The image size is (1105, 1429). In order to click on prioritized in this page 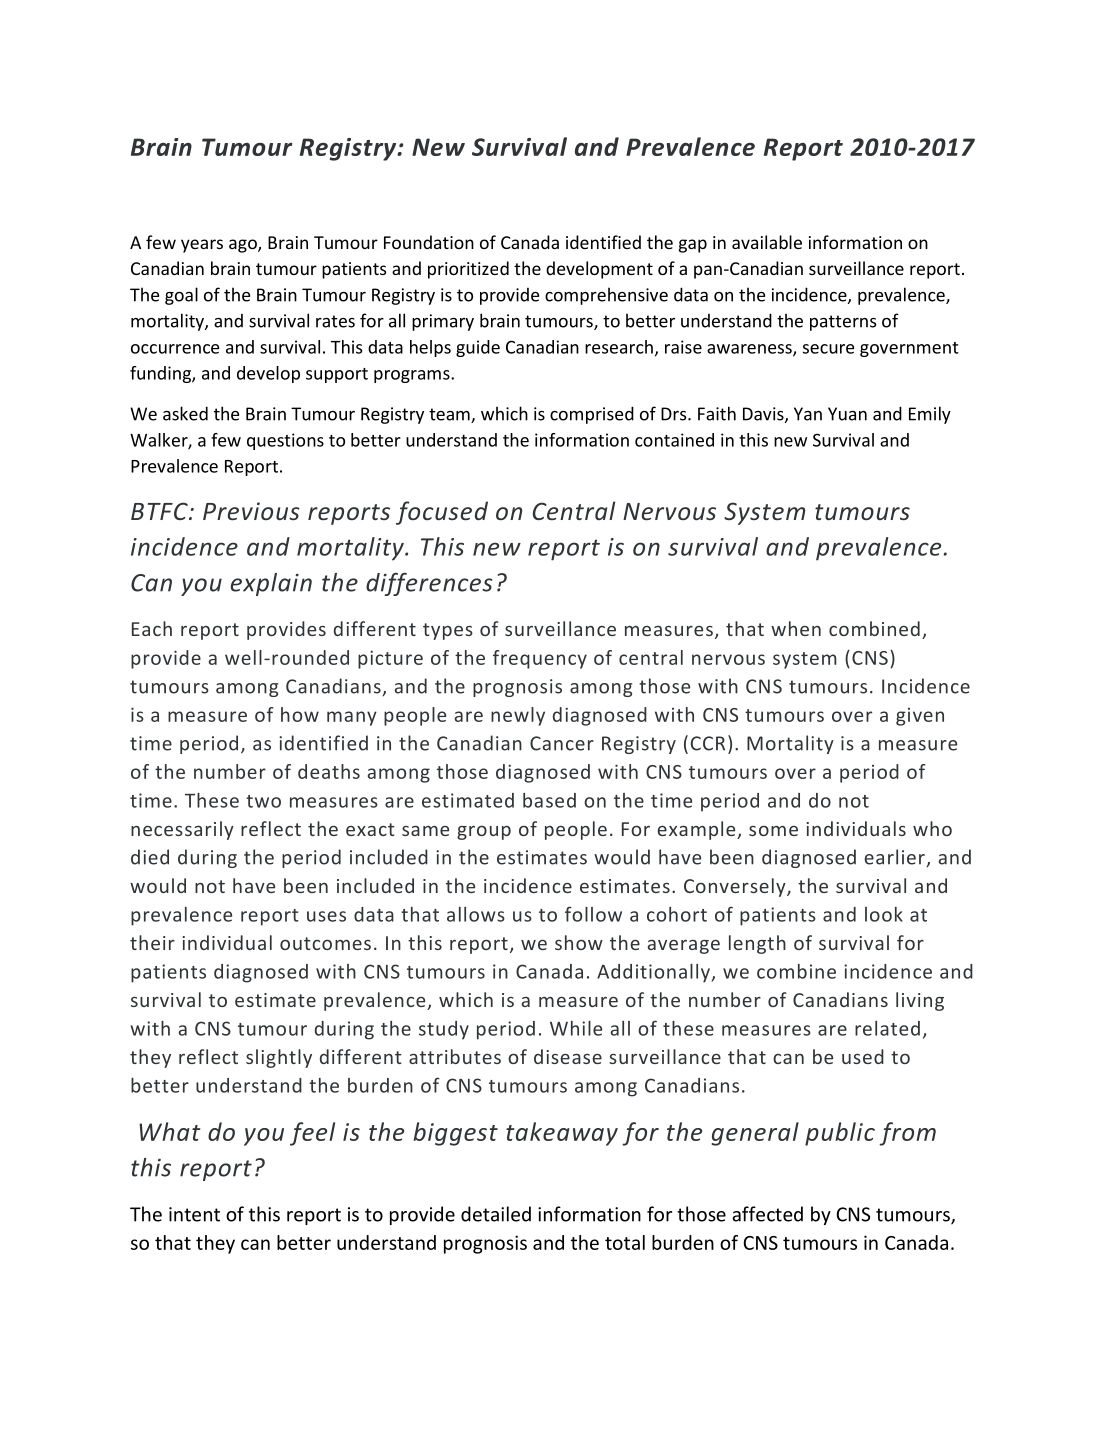, I will do `click(468, 270)`.
